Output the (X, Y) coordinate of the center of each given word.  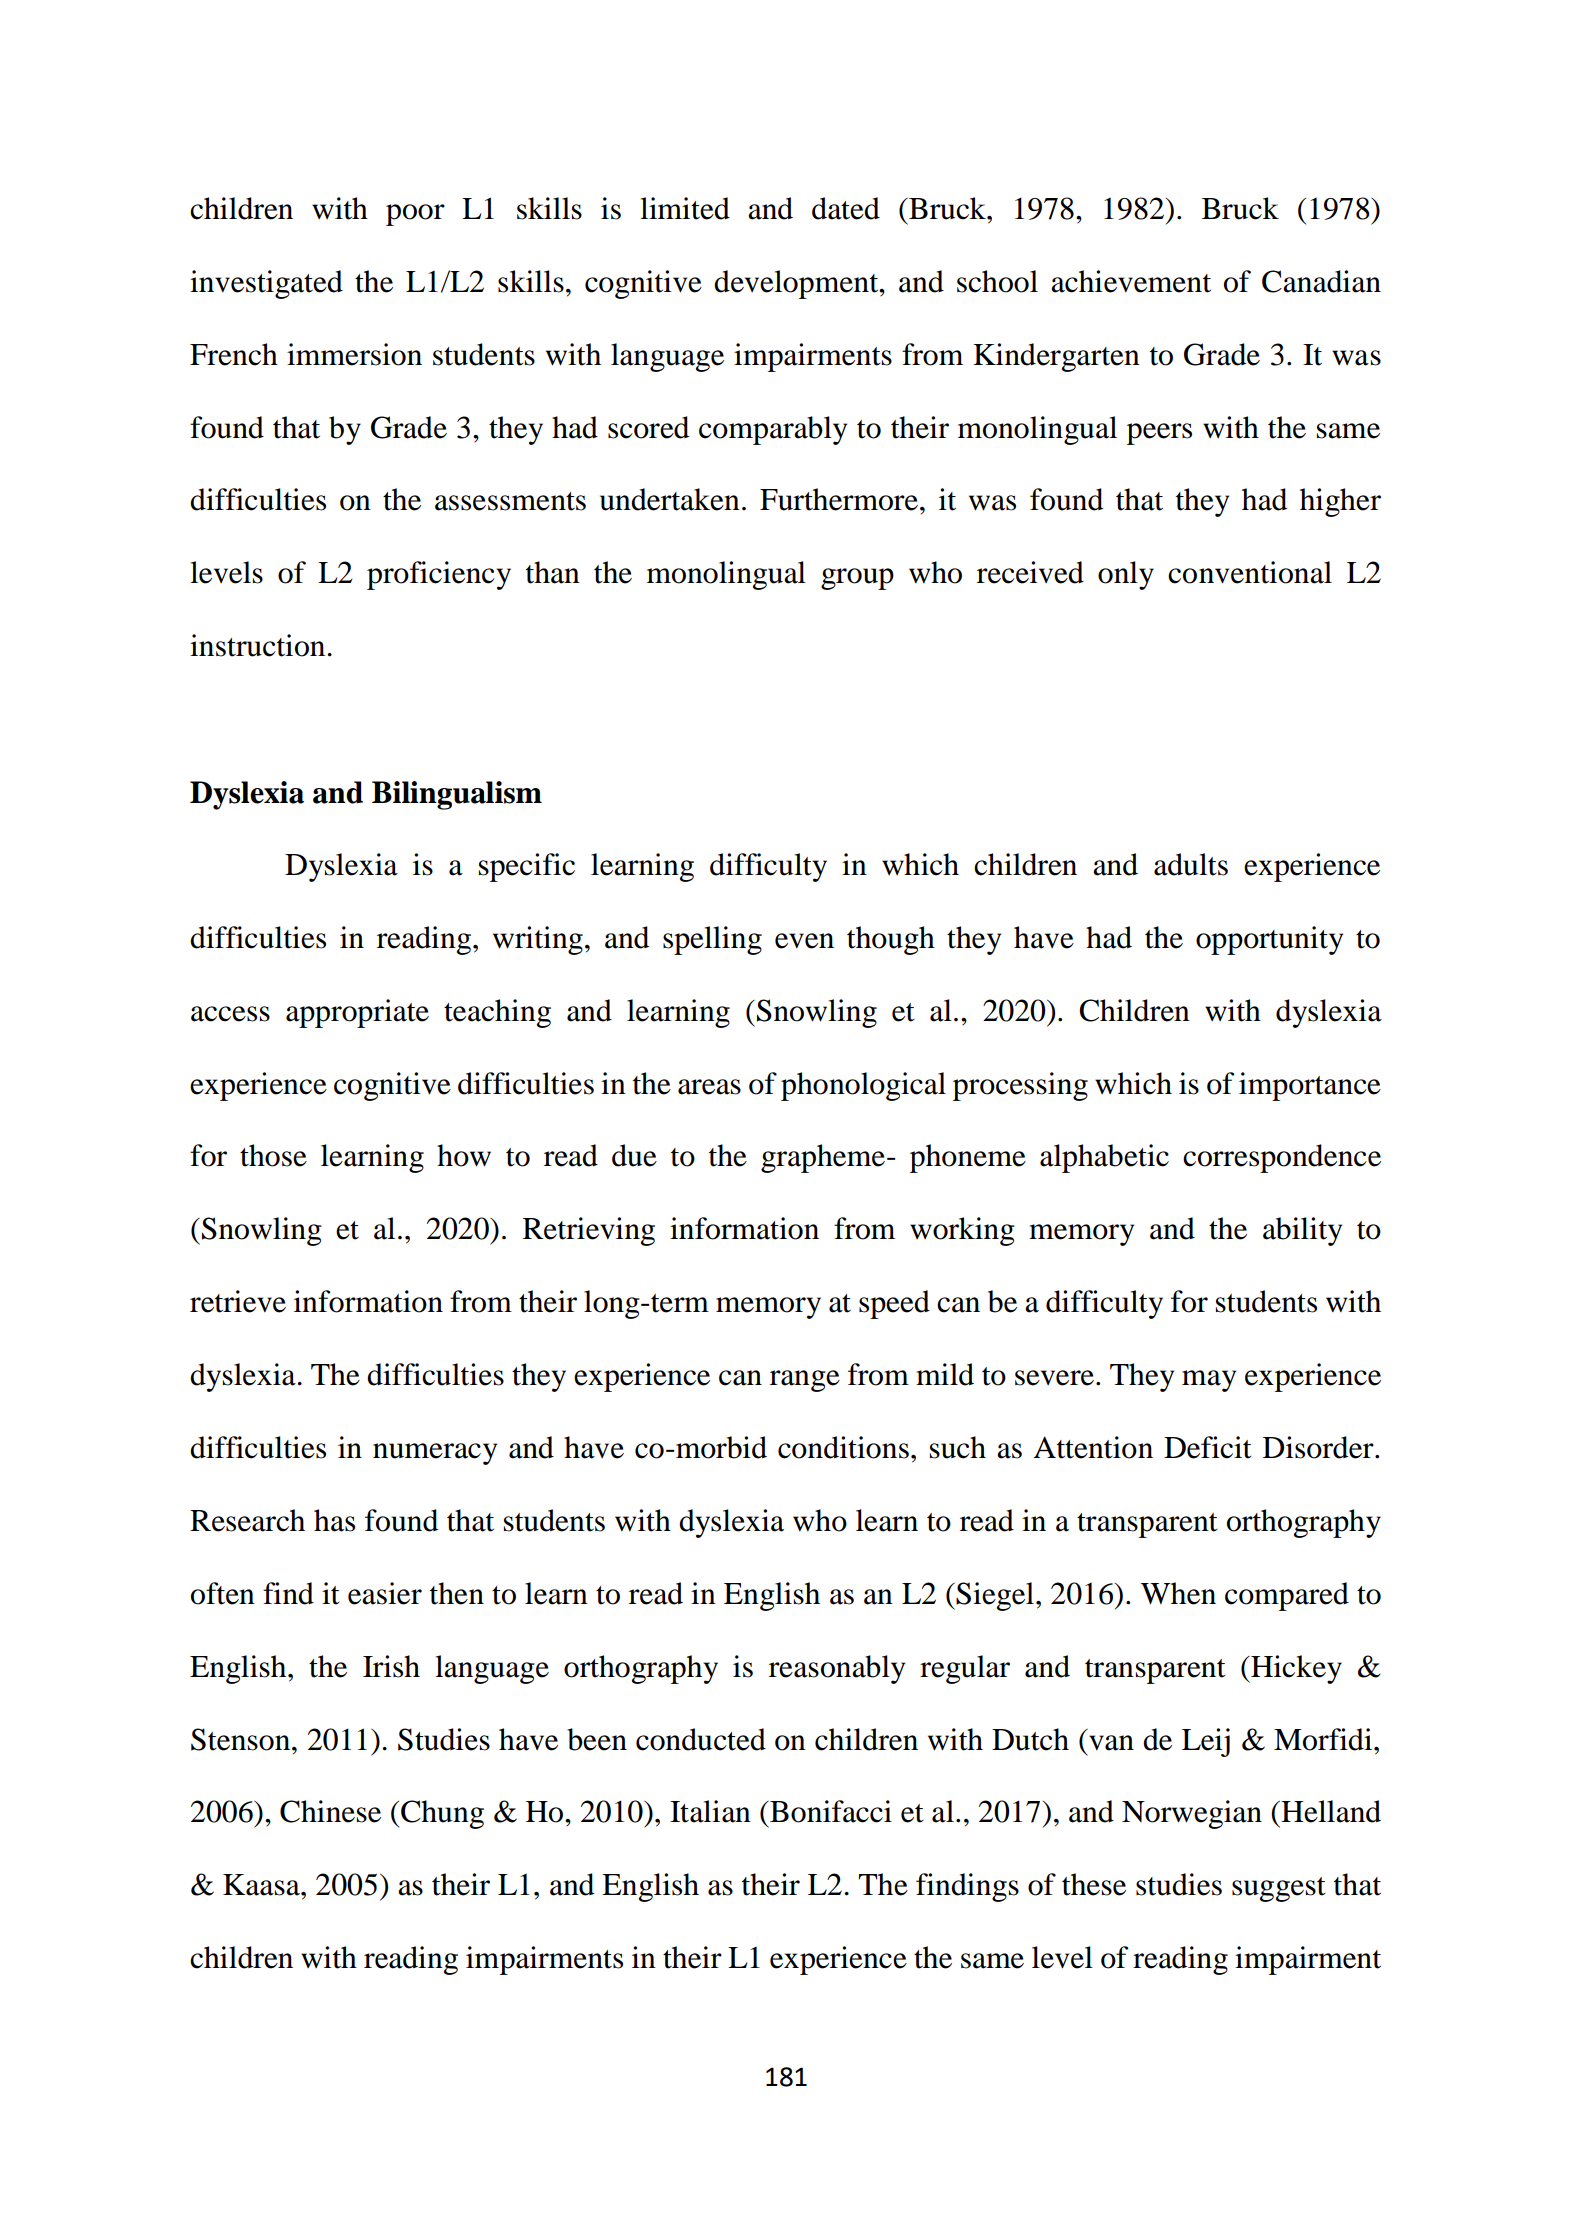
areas (709, 1087)
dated (846, 208)
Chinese (330, 1811)
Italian (710, 1811)
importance (1310, 1086)
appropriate (357, 1013)
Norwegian (1192, 1814)
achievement (1131, 281)
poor (415, 215)
